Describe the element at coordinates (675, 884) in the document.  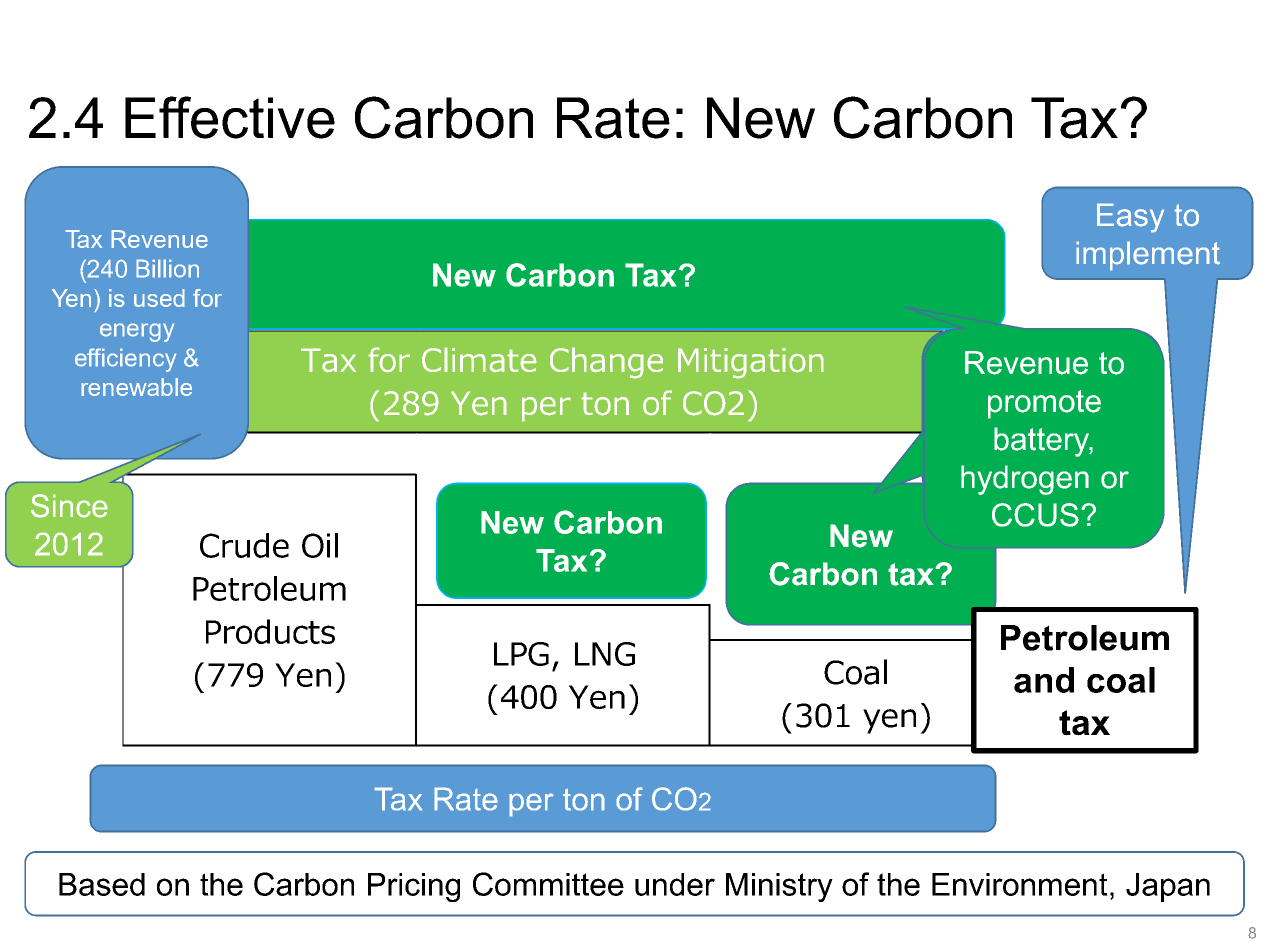
I see `under` at that location.
